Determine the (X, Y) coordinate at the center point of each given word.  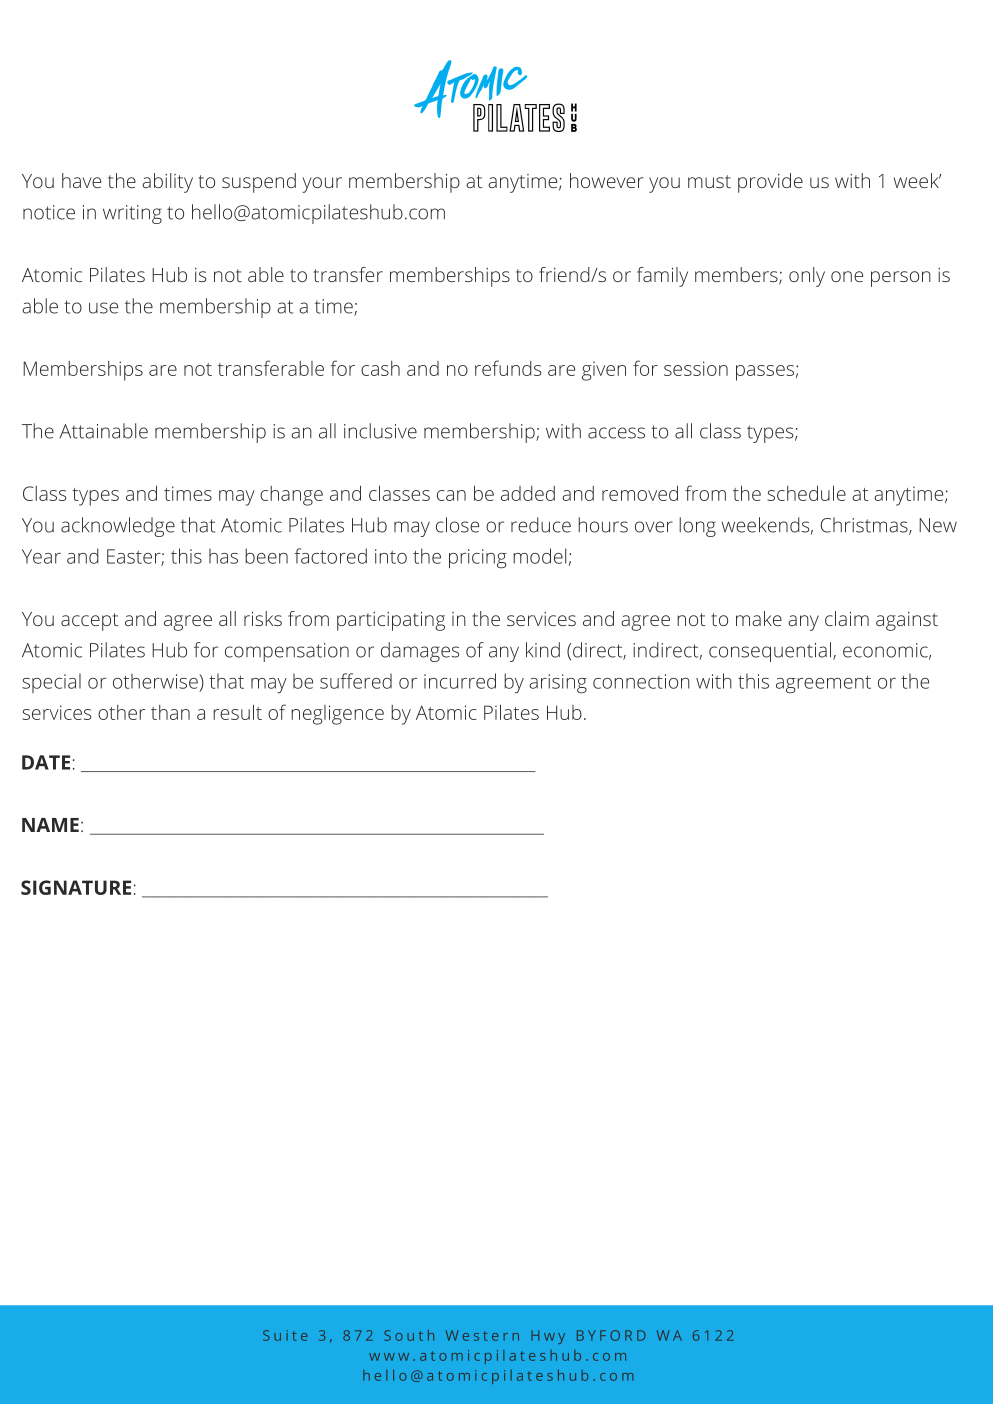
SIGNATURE (76, 887)
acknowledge (118, 527)
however (607, 180)
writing (132, 214)
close (457, 525)
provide (770, 183)
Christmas (865, 526)
